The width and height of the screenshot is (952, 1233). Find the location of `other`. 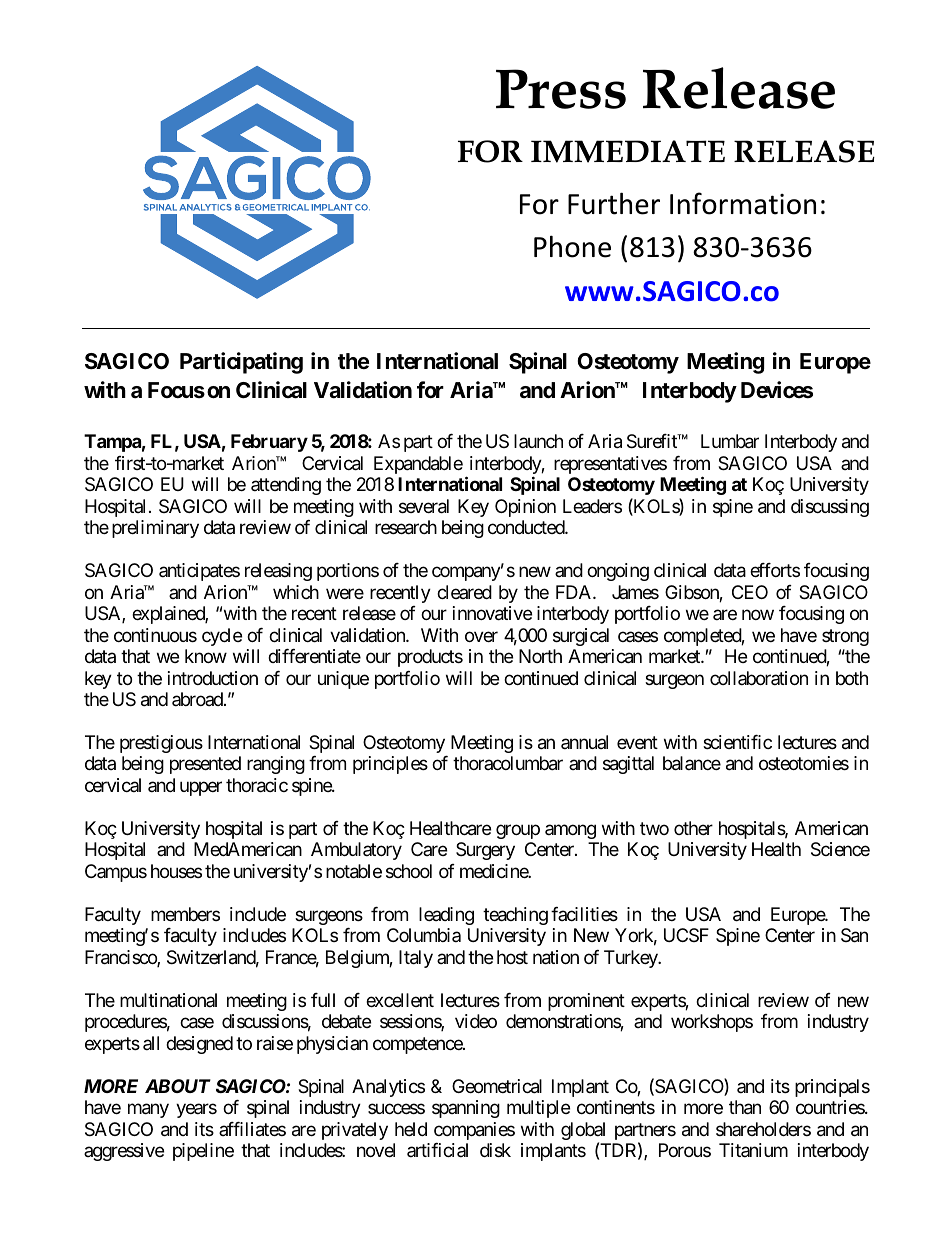

other is located at coordinates (693, 828).
